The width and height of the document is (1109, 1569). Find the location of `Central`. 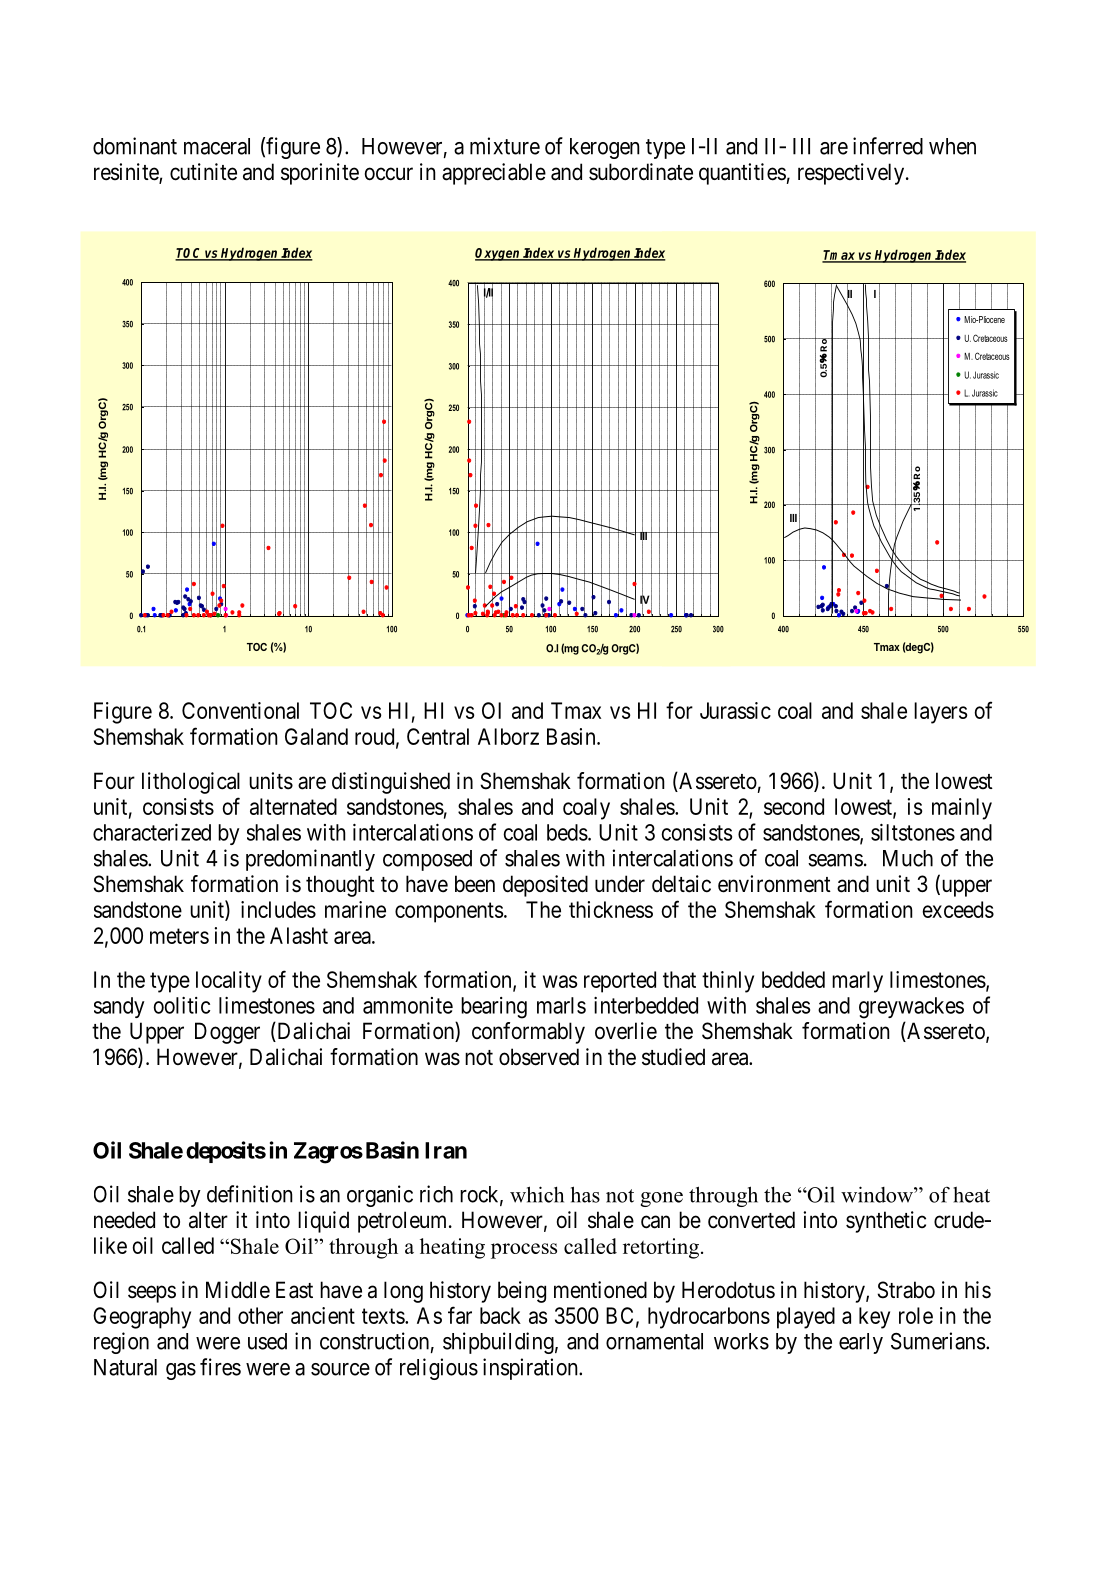

Central is located at coordinates (438, 736).
